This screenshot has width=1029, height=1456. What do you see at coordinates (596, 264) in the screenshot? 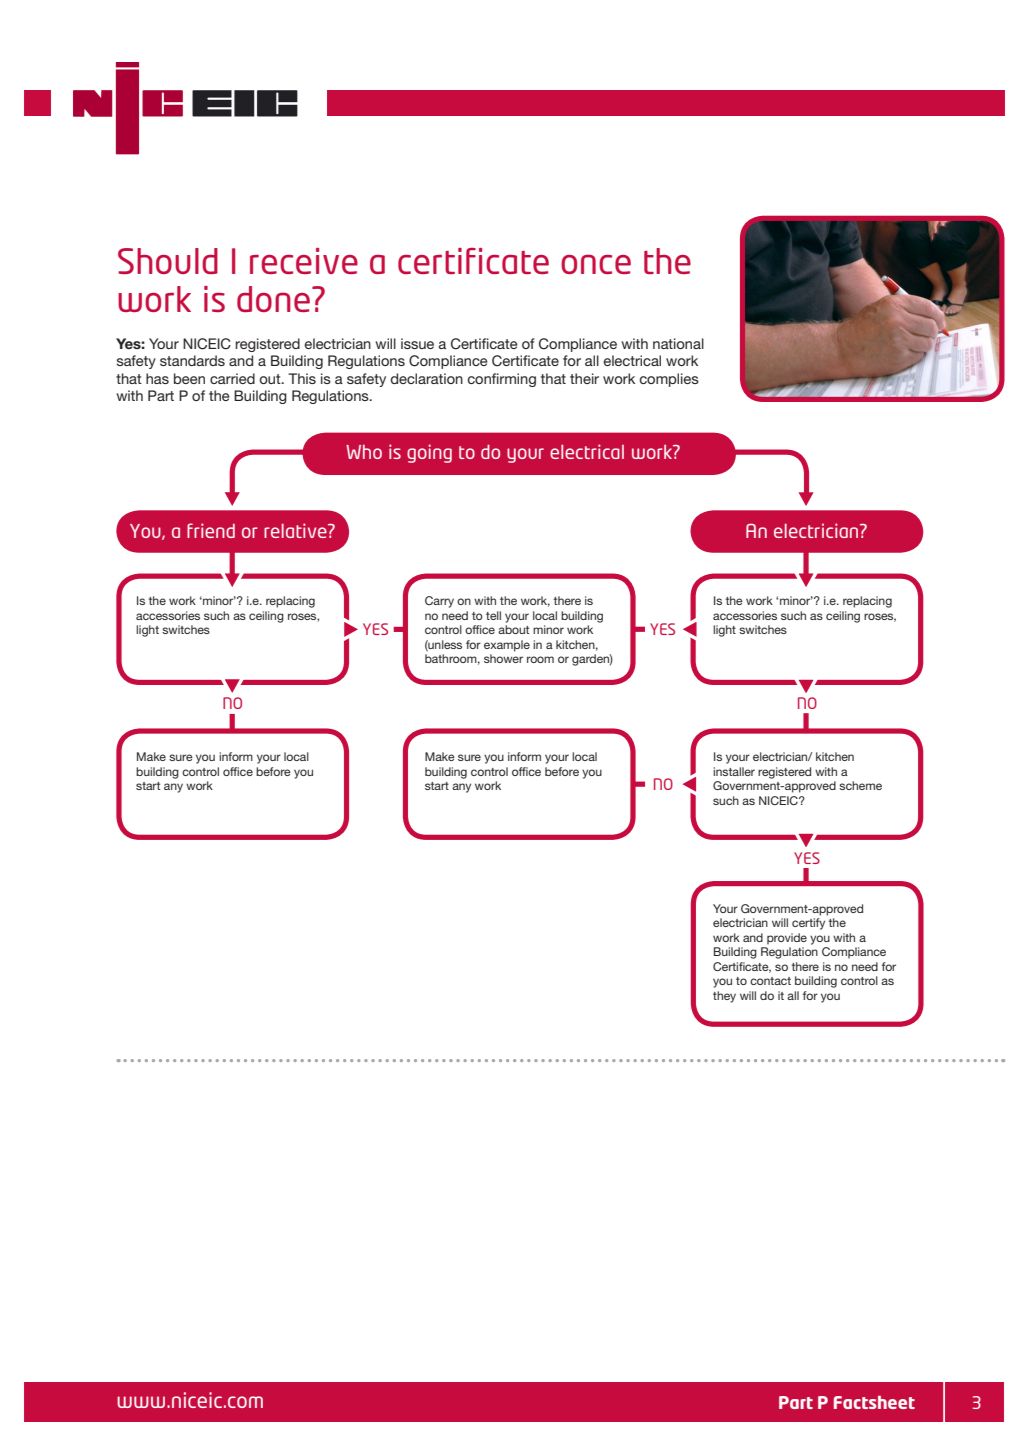
I see `once` at bounding box center [596, 264].
